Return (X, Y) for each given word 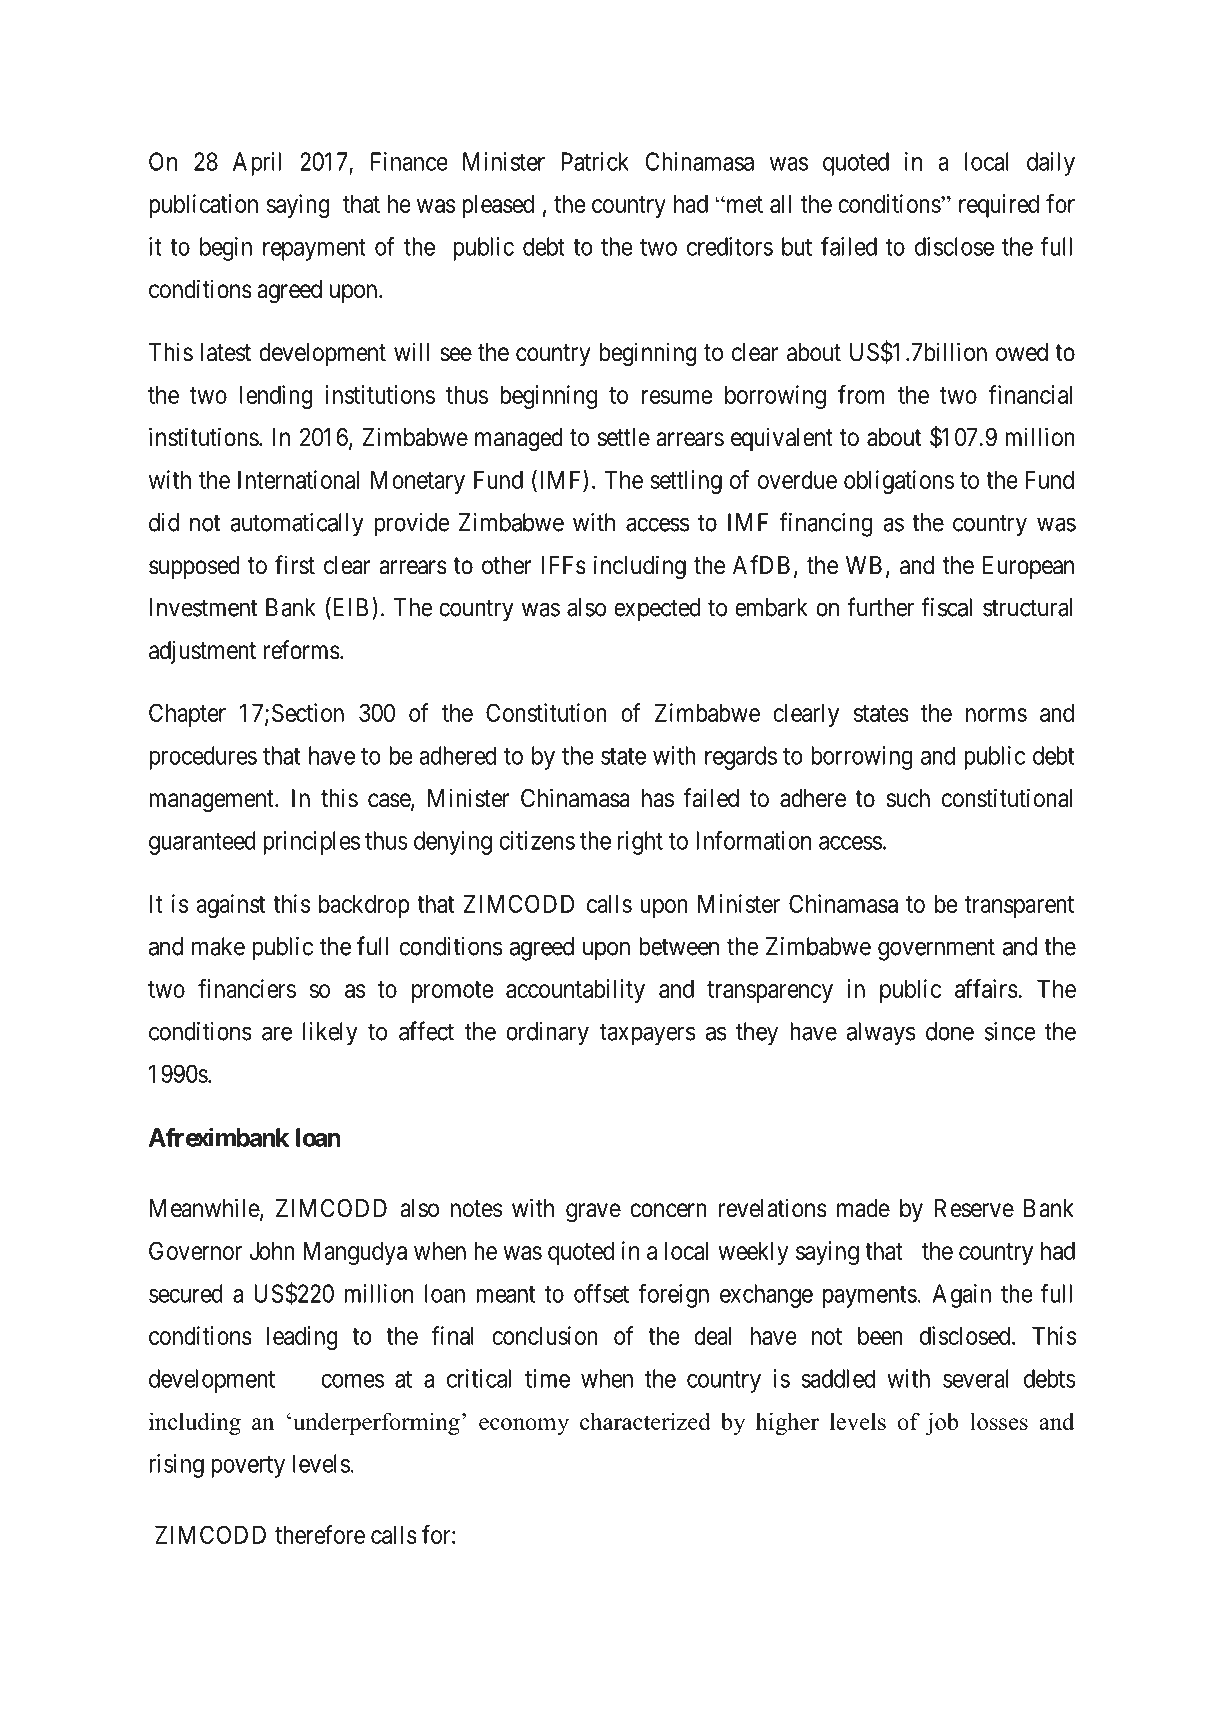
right (640, 843)
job (942, 1423)
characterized (645, 1421)
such (908, 798)
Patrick (595, 161)
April (257, 164)
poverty (248, 1467)
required (999, 206)
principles (311, 843)
